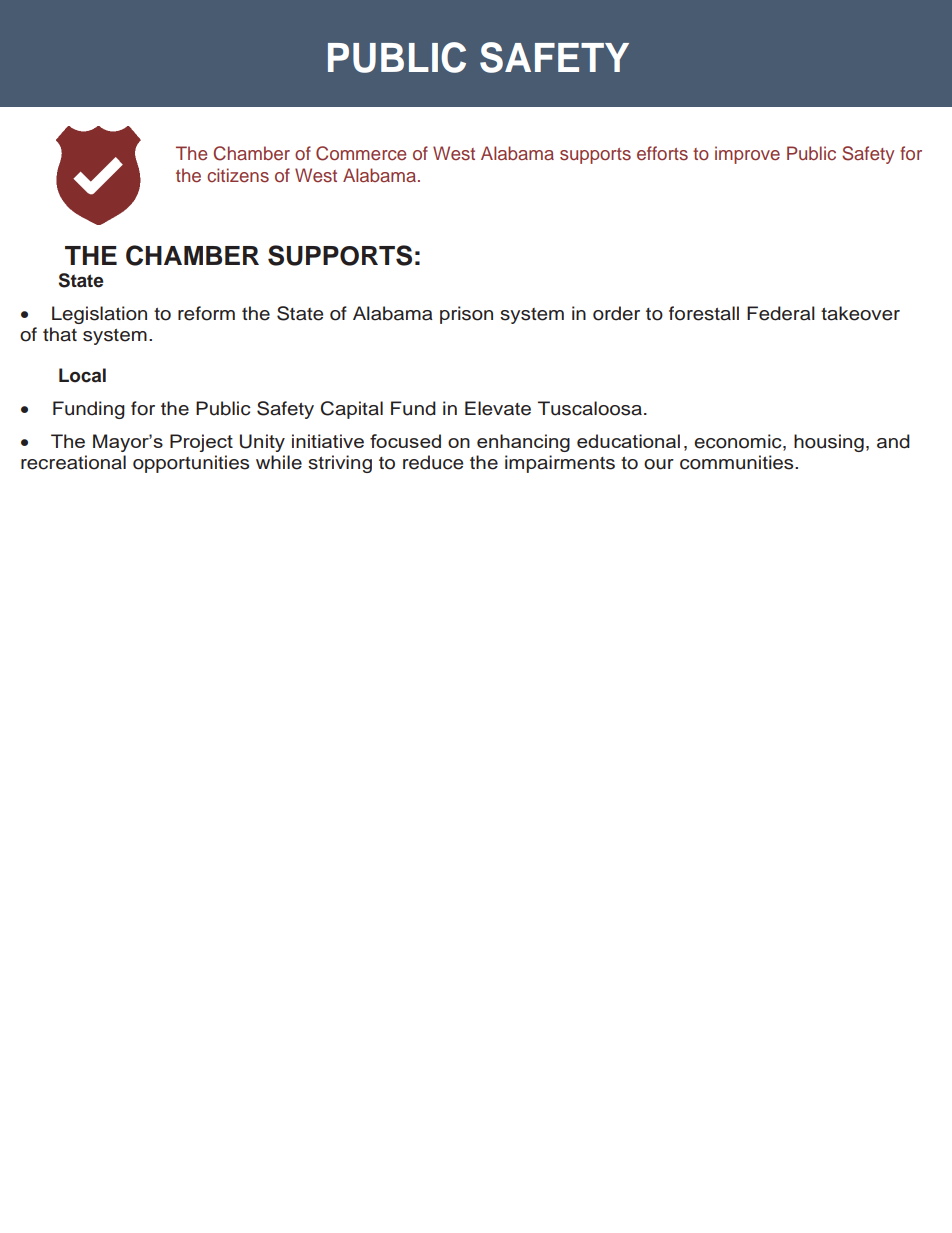 This page has height=1233, width=952. I want to click on Commerce, so click(361, 153).
